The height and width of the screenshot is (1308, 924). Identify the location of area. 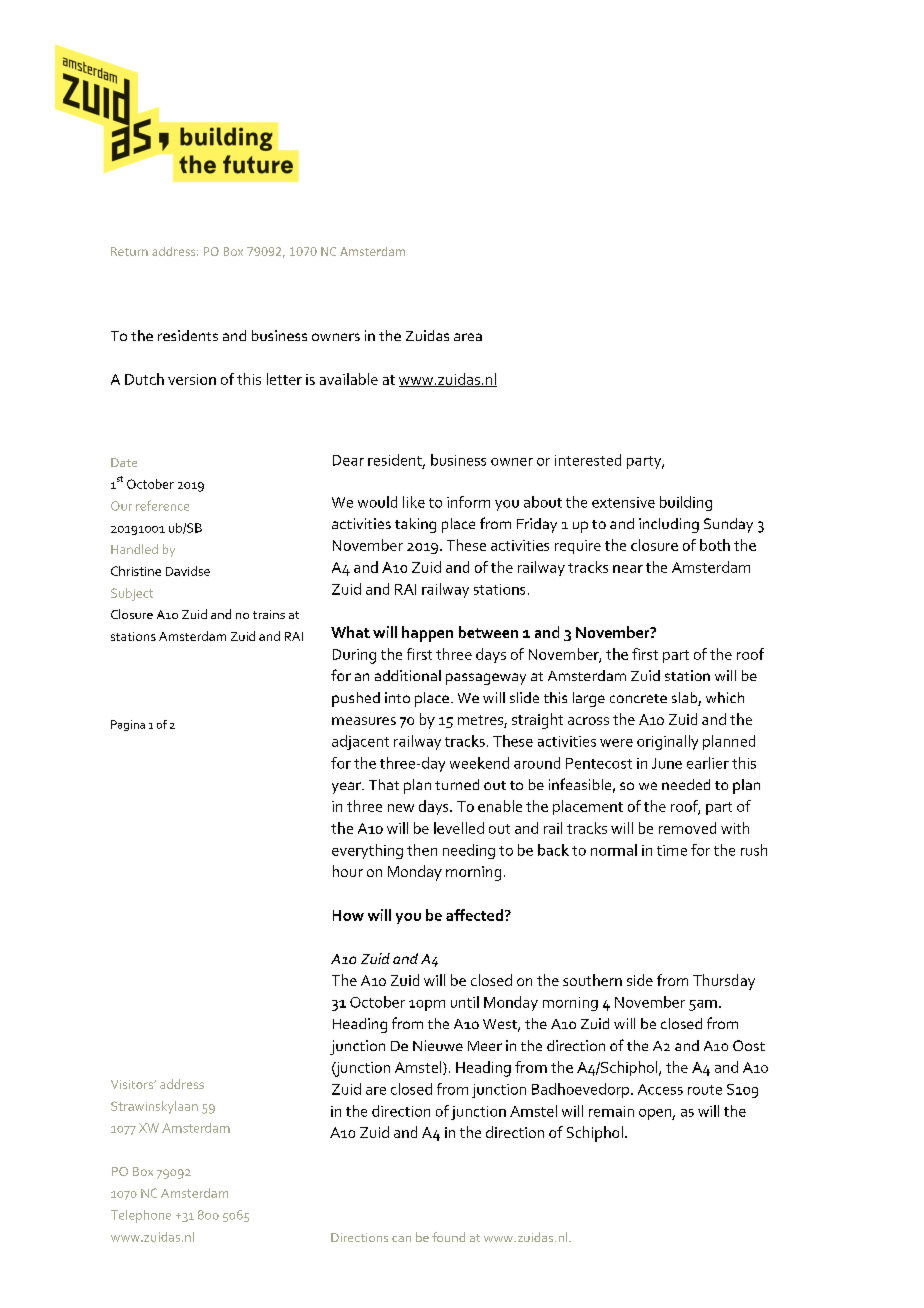
(468, 337).
